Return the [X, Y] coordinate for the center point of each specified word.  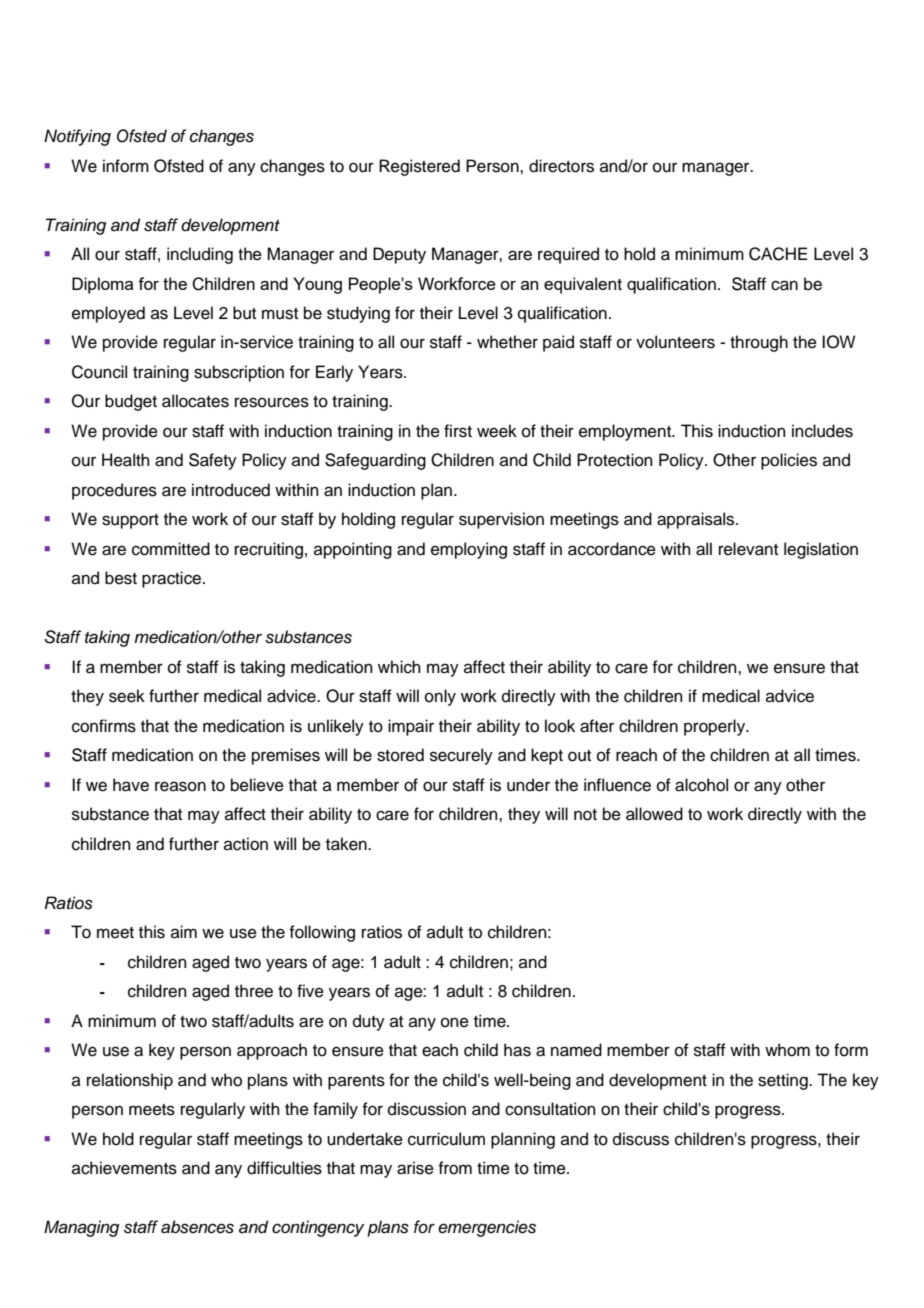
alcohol [701, 785]
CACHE [778, 254]
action [246, 844]
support [130, 521]
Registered [419, 167]
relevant [748, 549]
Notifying [77, 137]
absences [197, 1227]
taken [347, 844]
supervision [501, 520]
